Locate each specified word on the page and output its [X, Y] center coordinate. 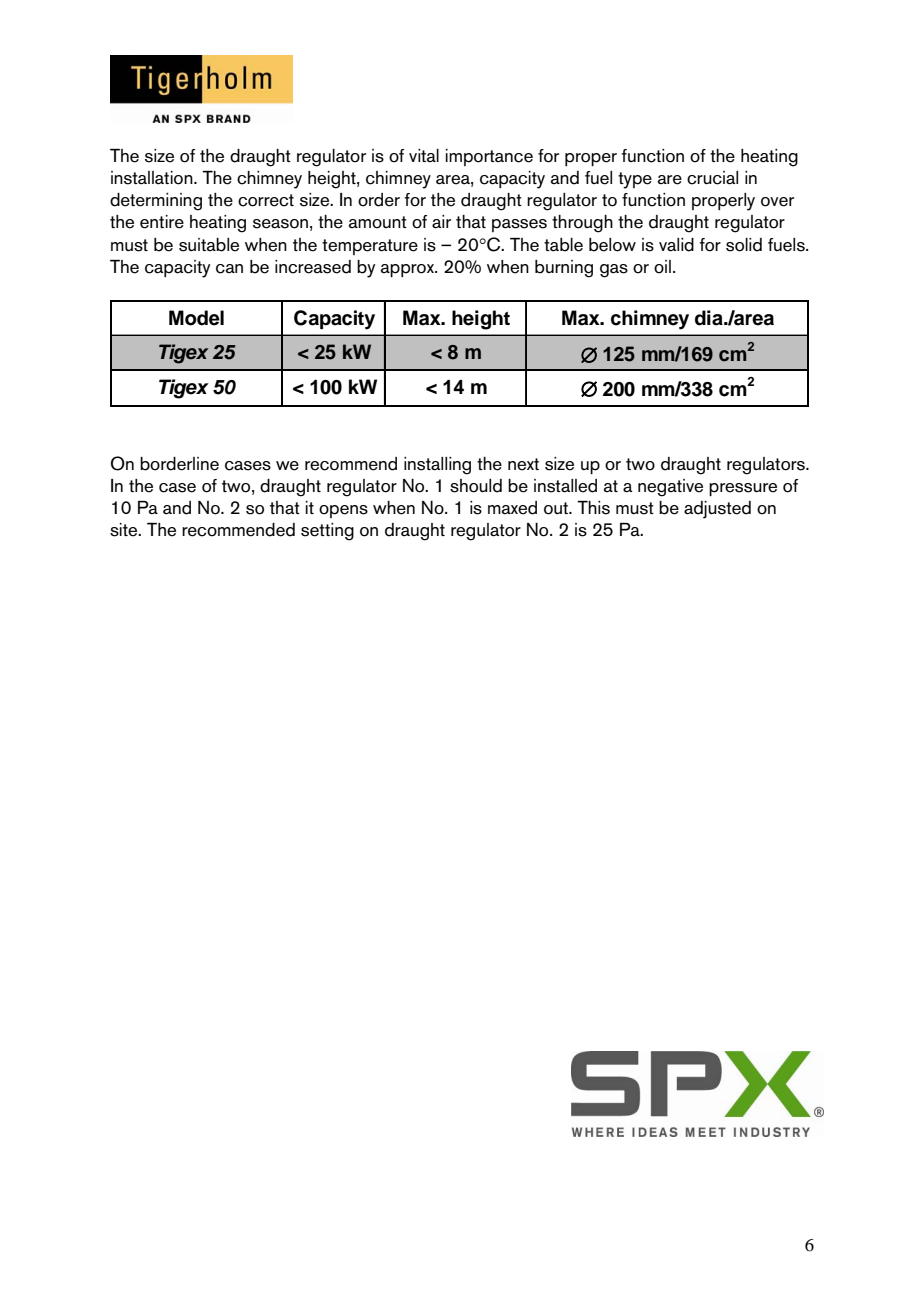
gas [614, 271]
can [229, 269]
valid [676, 245]
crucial [712, 178]
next [523, 464]
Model [196, 318]
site [125, 530]
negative [670, 488]
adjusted [717, 510]
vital [424, 155]
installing [437, 466]
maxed [512, 508]
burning [564, 269]
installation [153, 178]
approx [408, 270]
